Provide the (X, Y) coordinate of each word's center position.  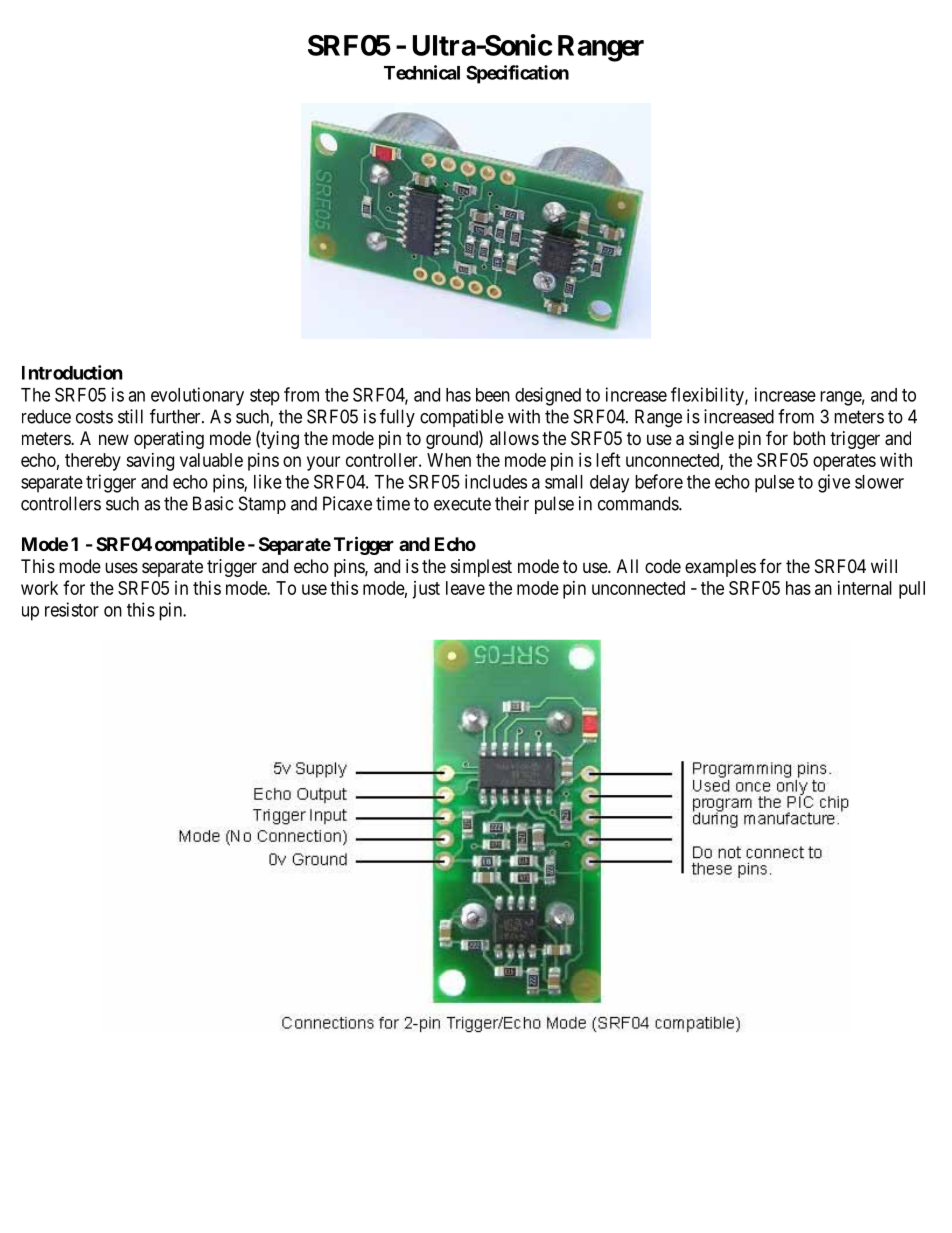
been (493, 395)
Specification (517, 74)
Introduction (72, 372)
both (809, 438)
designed (548, 396)
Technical (422, 72)
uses (121, 567)
